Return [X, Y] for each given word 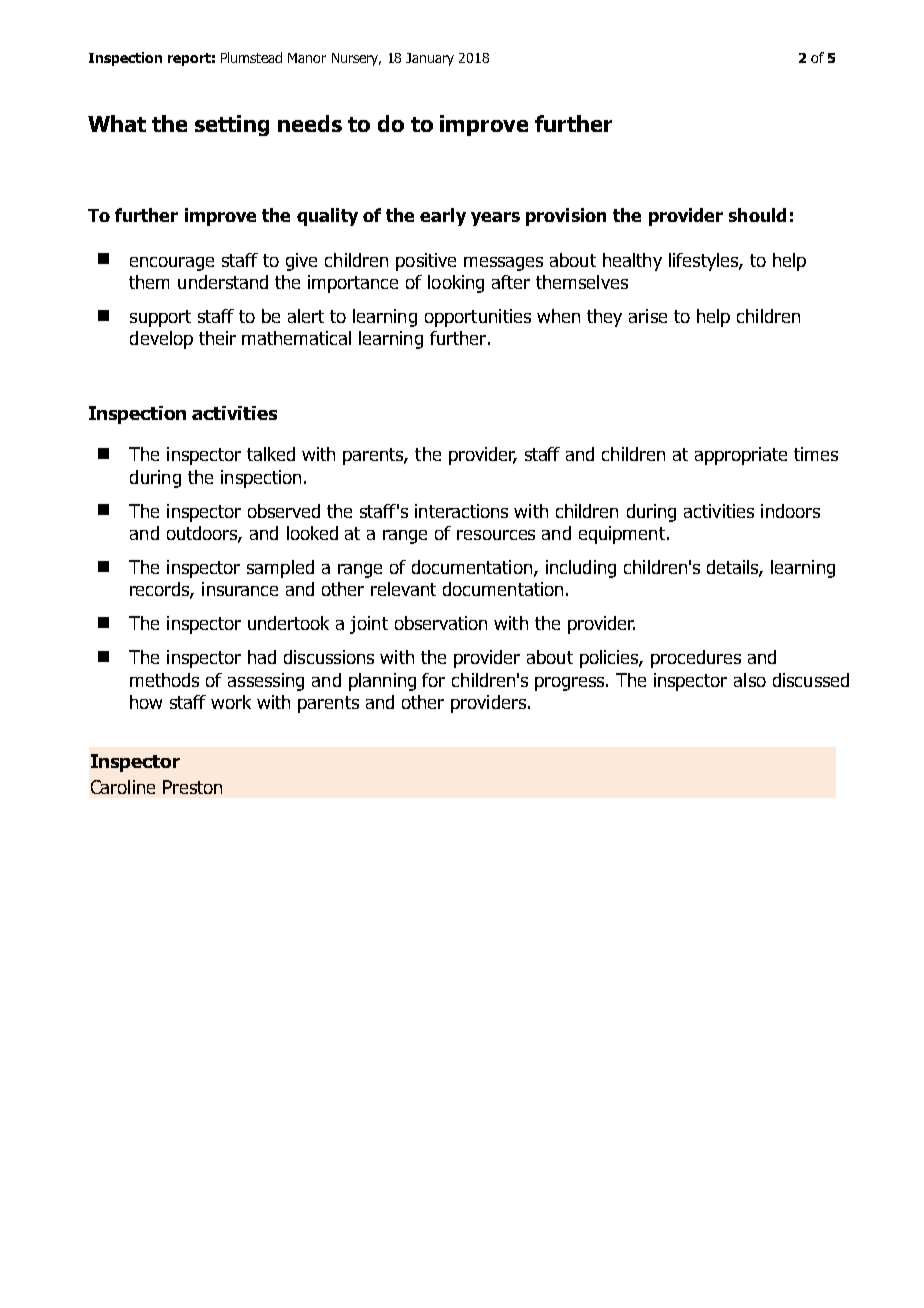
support [160, 318]
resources [496, 535]
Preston [192, 787]
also [750, 680]
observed [284, 511]
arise [648, 316]
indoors [790, 511]
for [433, 680]
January [430, 59]
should [757, 215]
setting [232, 125]
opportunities [478, 318]
